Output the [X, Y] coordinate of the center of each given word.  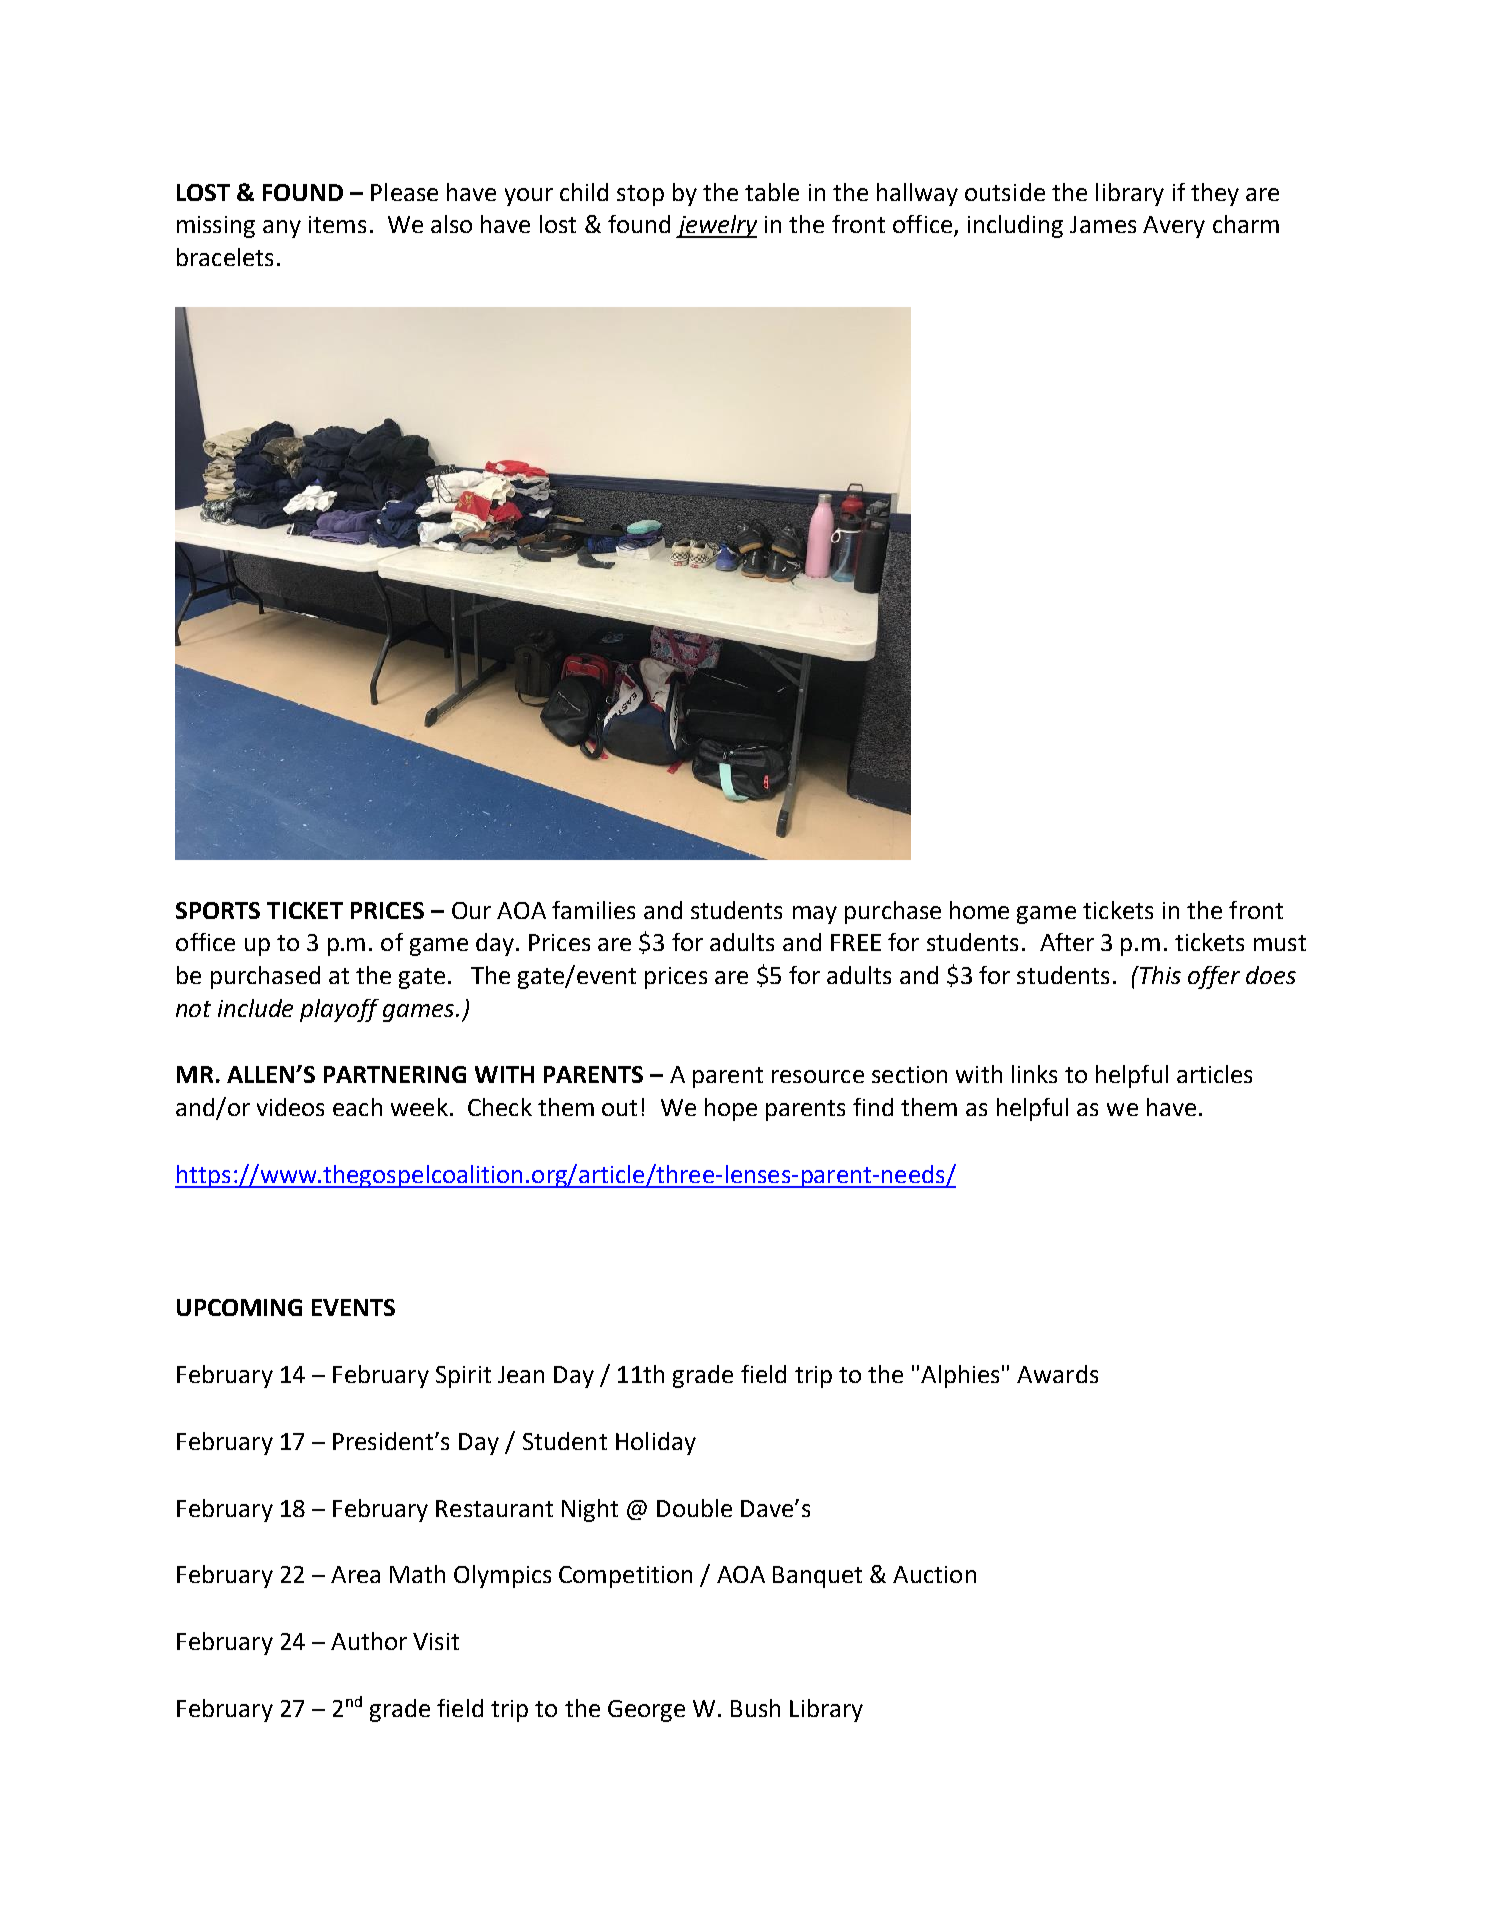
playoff [339, 1010]
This [1159, 975]
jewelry [716, 226]
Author [369, 1641]
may [815, 915]
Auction [934, 1574]
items [337, 224]
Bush [755, 1708]
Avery [1174, 227]
